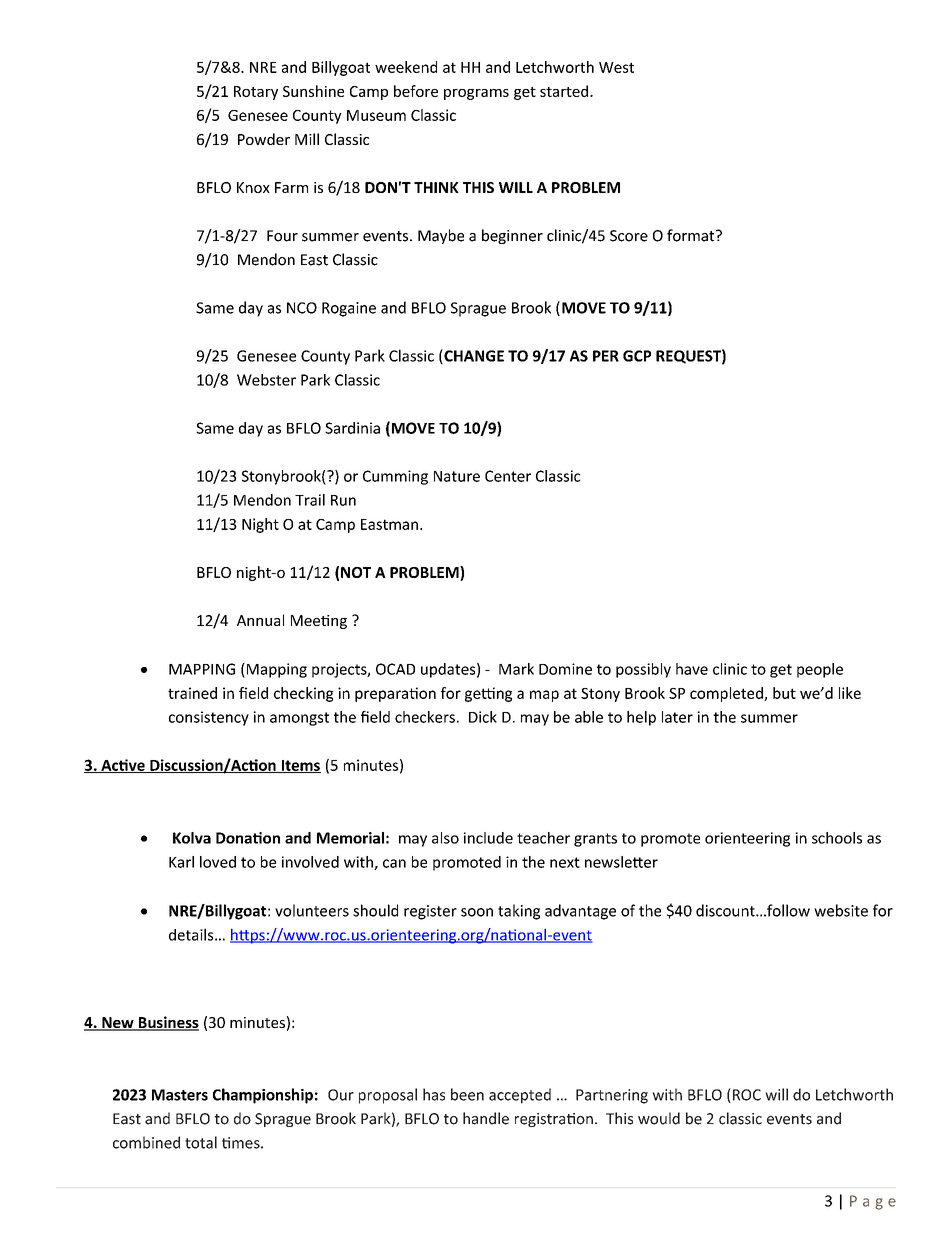 This screenshot has height=1233, width=952. What do you see at coordinates (820, 670) in the screenshot?
I see `people` at bounding box center [820, 670].
